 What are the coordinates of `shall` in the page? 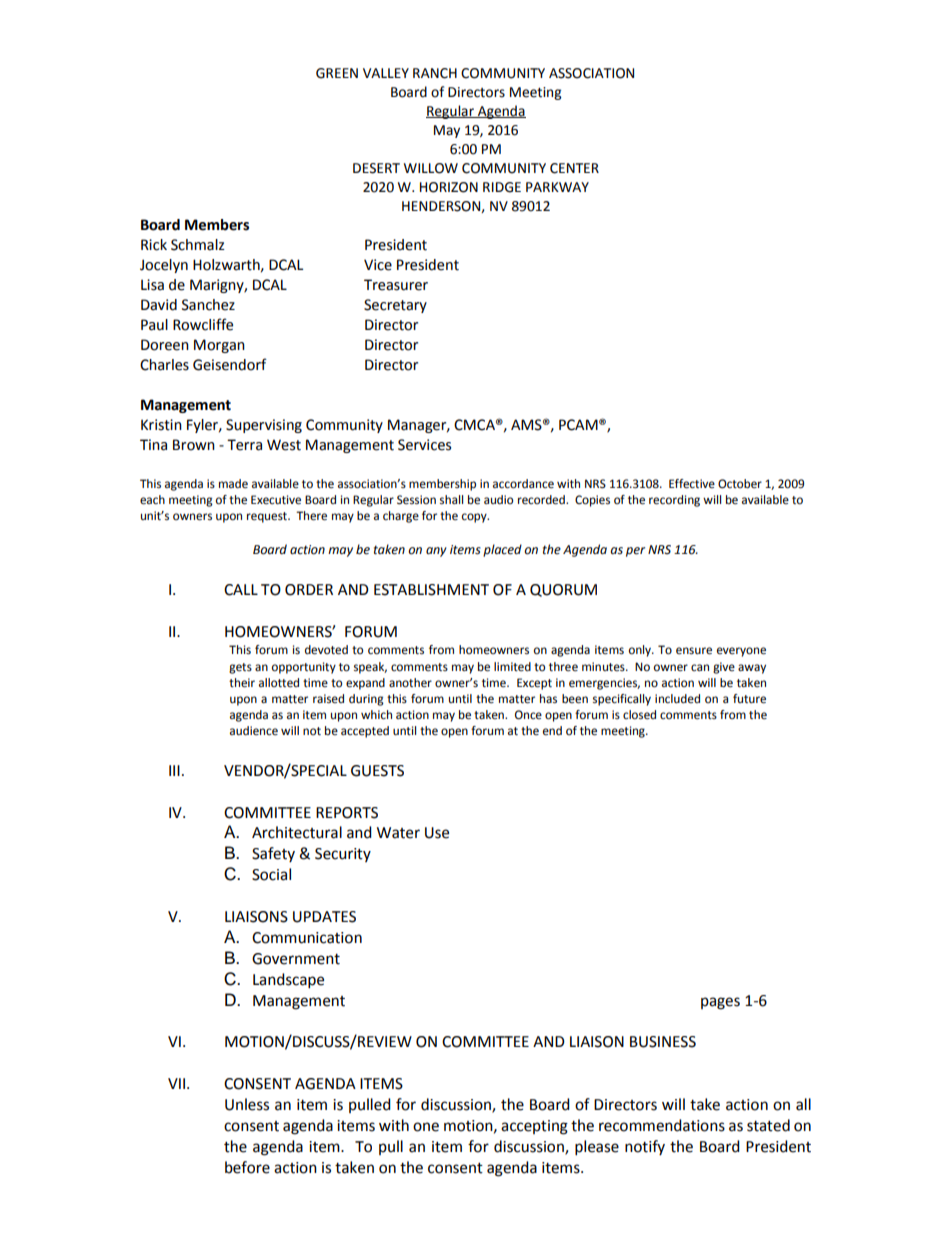 It's located at (451, 500).
